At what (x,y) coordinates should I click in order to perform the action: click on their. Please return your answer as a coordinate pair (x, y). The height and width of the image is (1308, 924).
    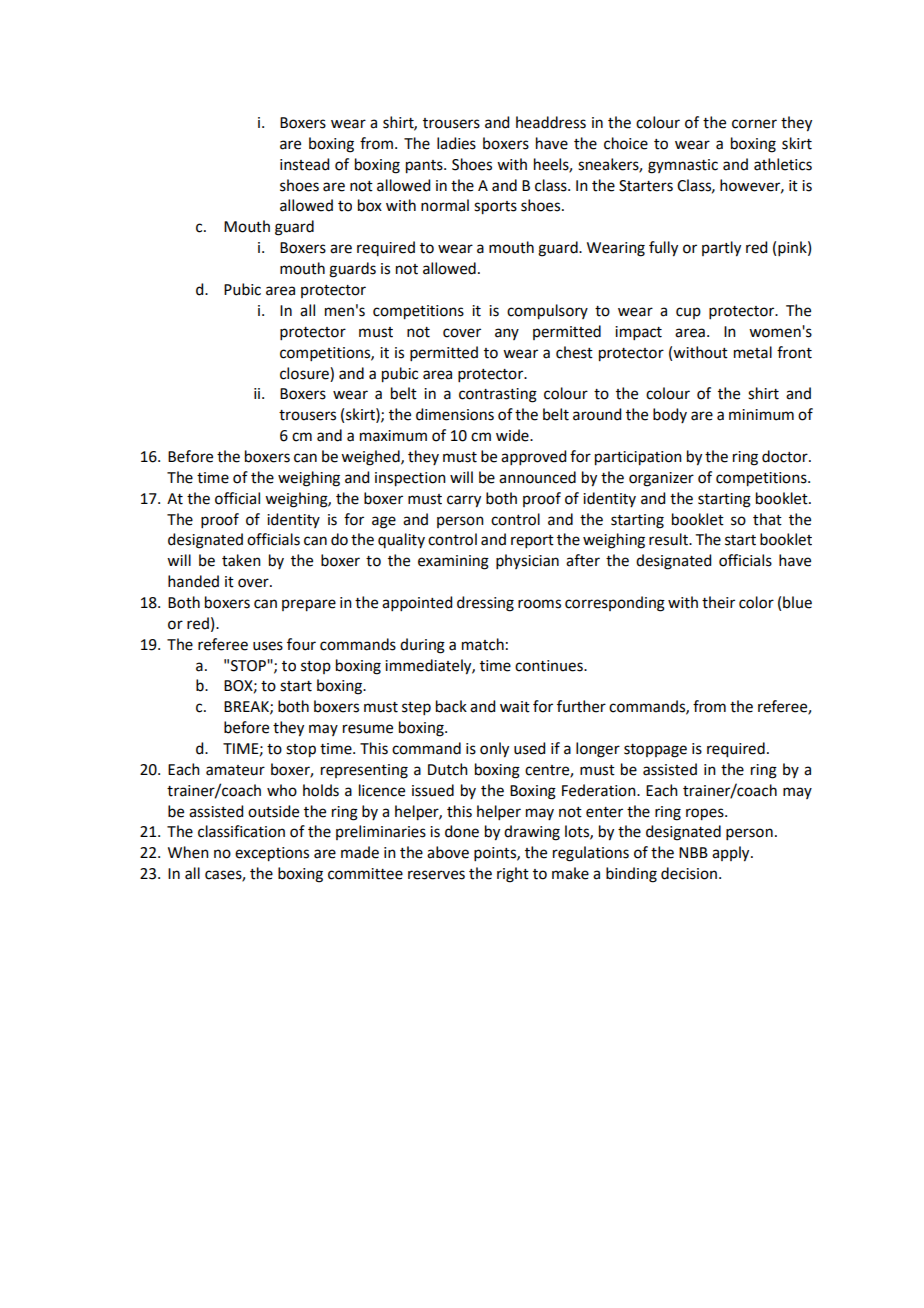
    Looking at the image, I should click on (718, 602).
